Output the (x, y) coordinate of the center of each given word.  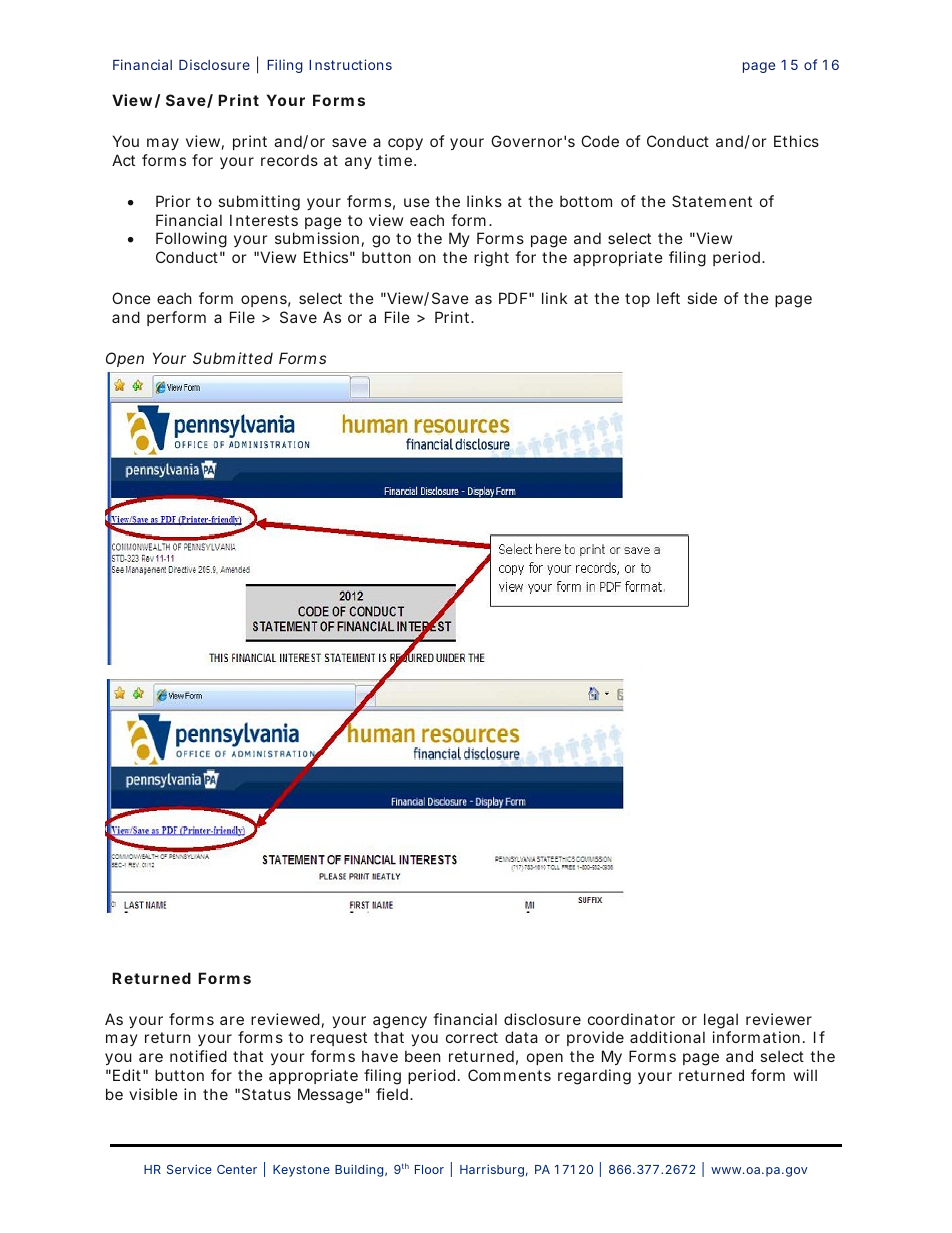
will (805, 1075)
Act (123, 160)
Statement (712, 201)
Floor (429, 1169)
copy (405, 144)
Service (189, 1169)
